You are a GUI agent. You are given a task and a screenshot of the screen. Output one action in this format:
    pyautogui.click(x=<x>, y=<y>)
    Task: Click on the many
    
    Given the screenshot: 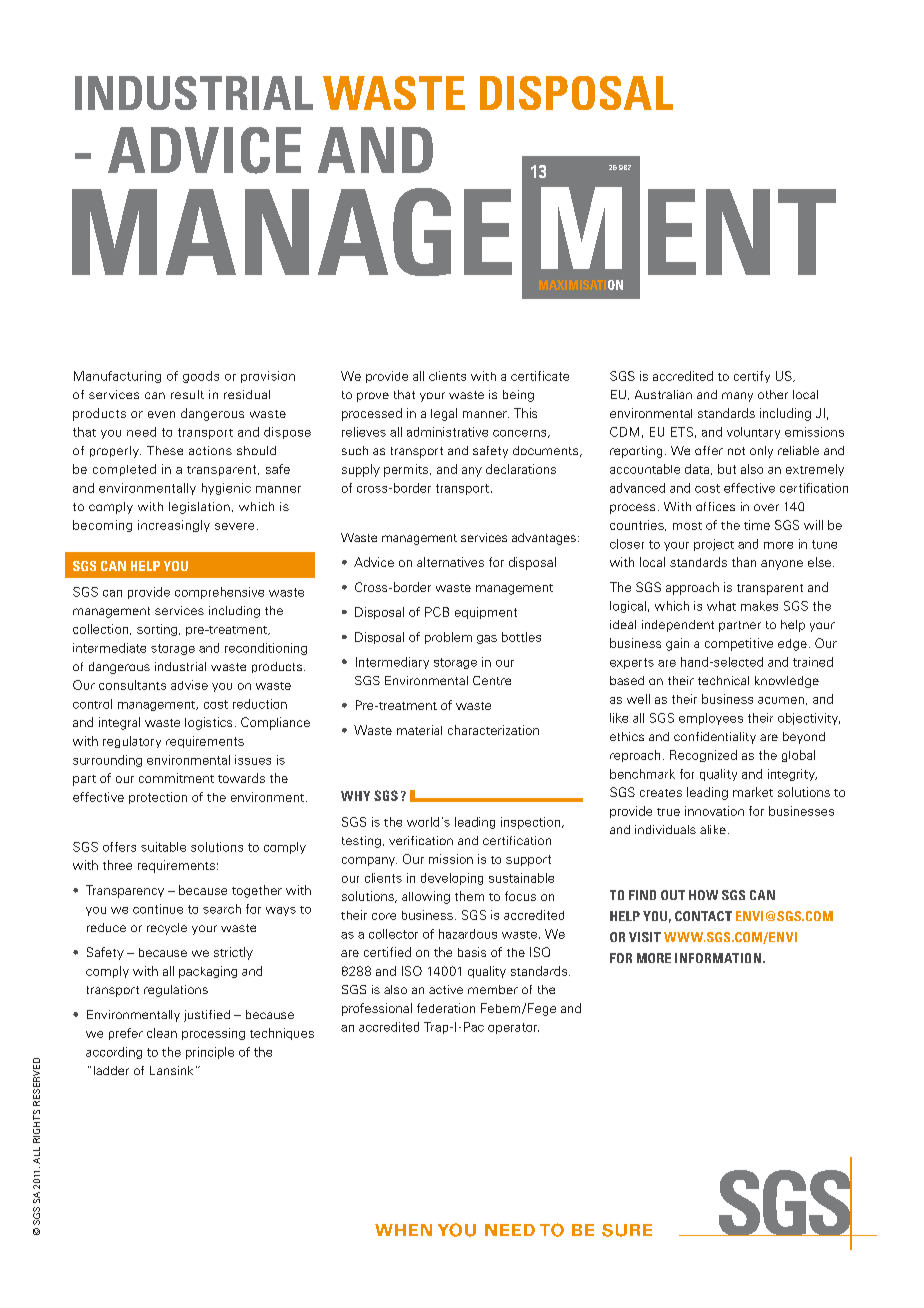 What is the action you would take?
    pyautogui.click(x=737, y=397)
